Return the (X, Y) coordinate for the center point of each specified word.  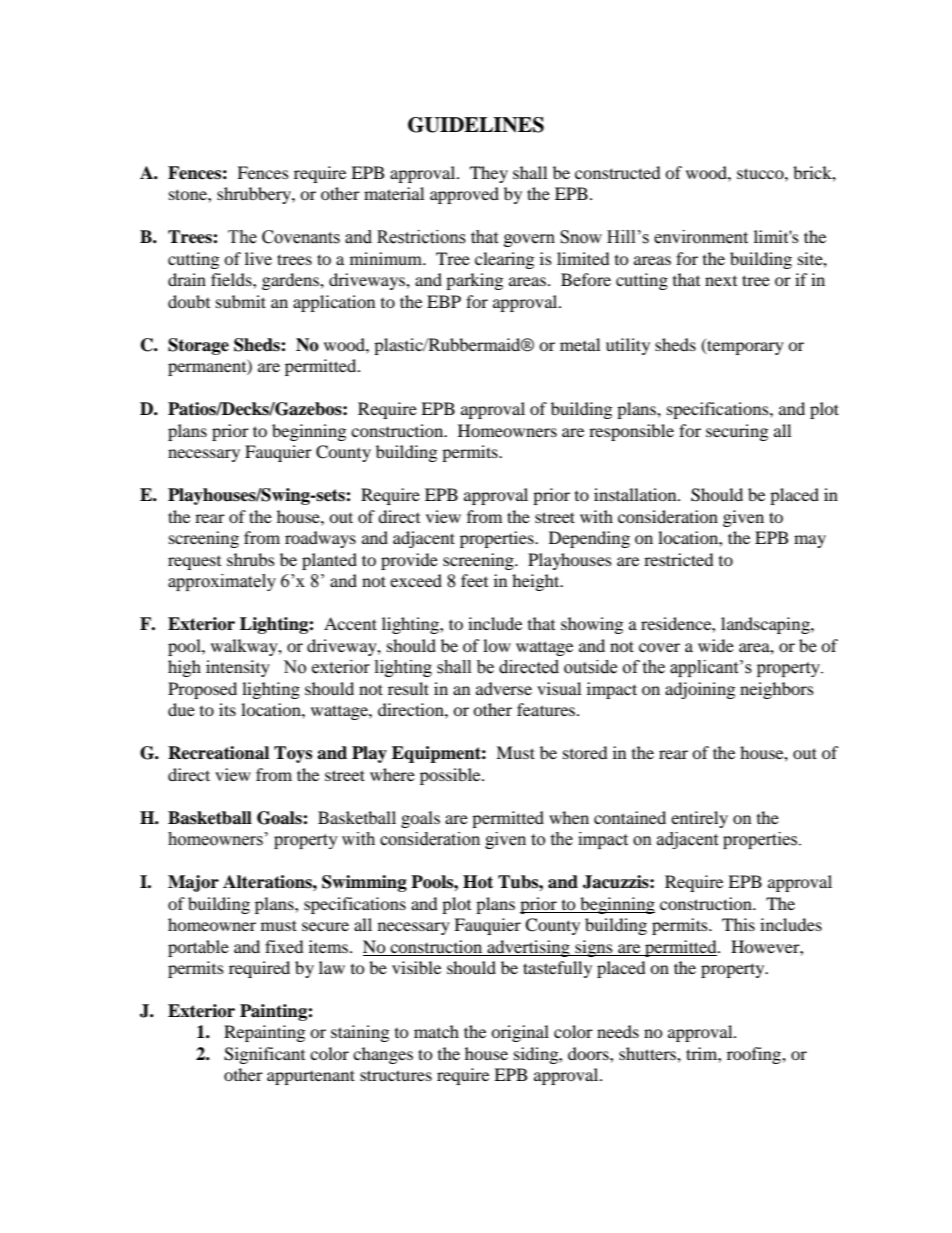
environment (701, 237)
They (489, 174)
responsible (631, 432)
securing (737, 432)
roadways (320, 539)
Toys (293, 754)
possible (451, 776)
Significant (264, 1055)
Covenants (301, 237)
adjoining (700, 690)
